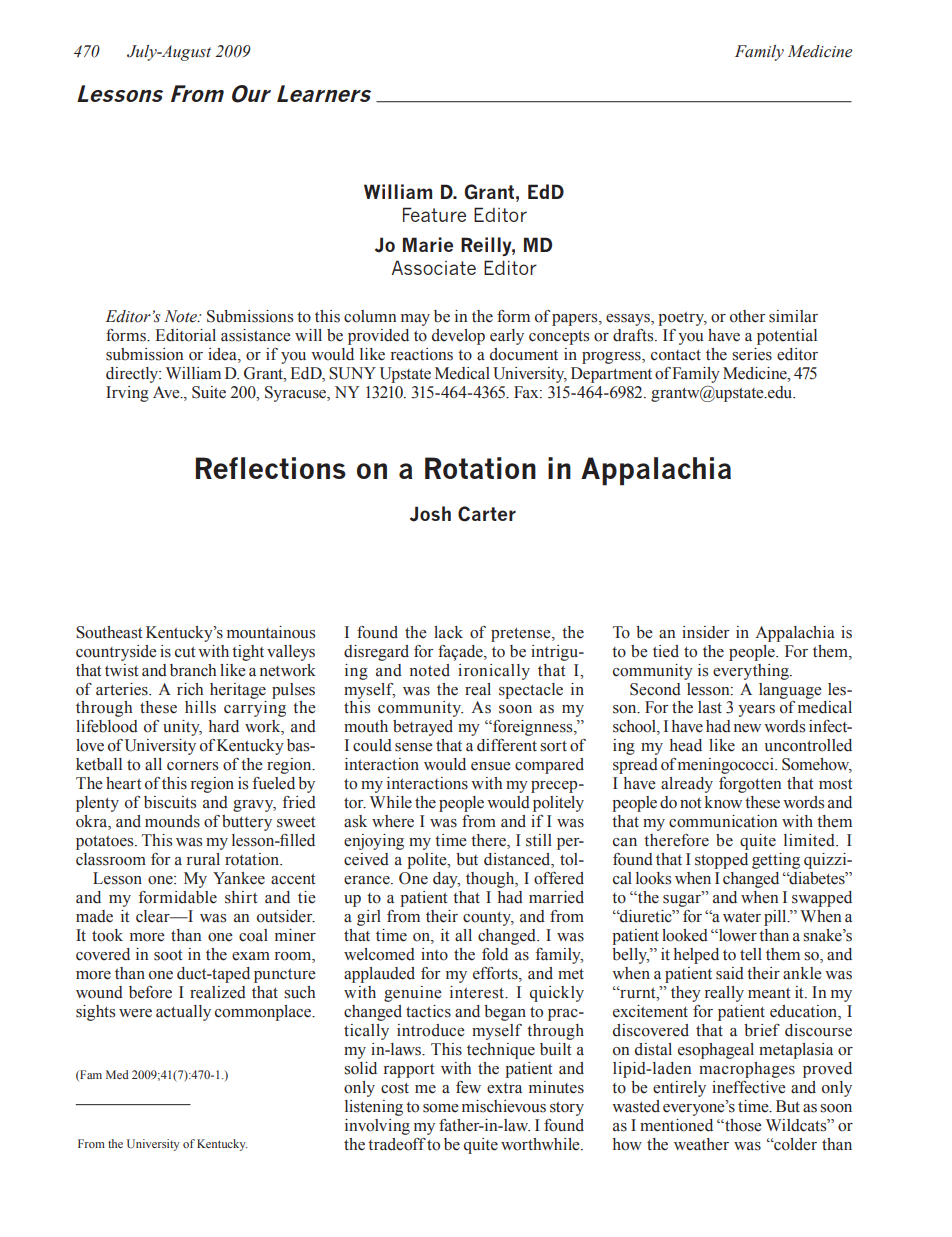 The height and width of the screenshot is (1237, 952). What do you see at coordinates (209, 392) in the screenshot?
I see `Suite` at bounding box center [209, 392].
